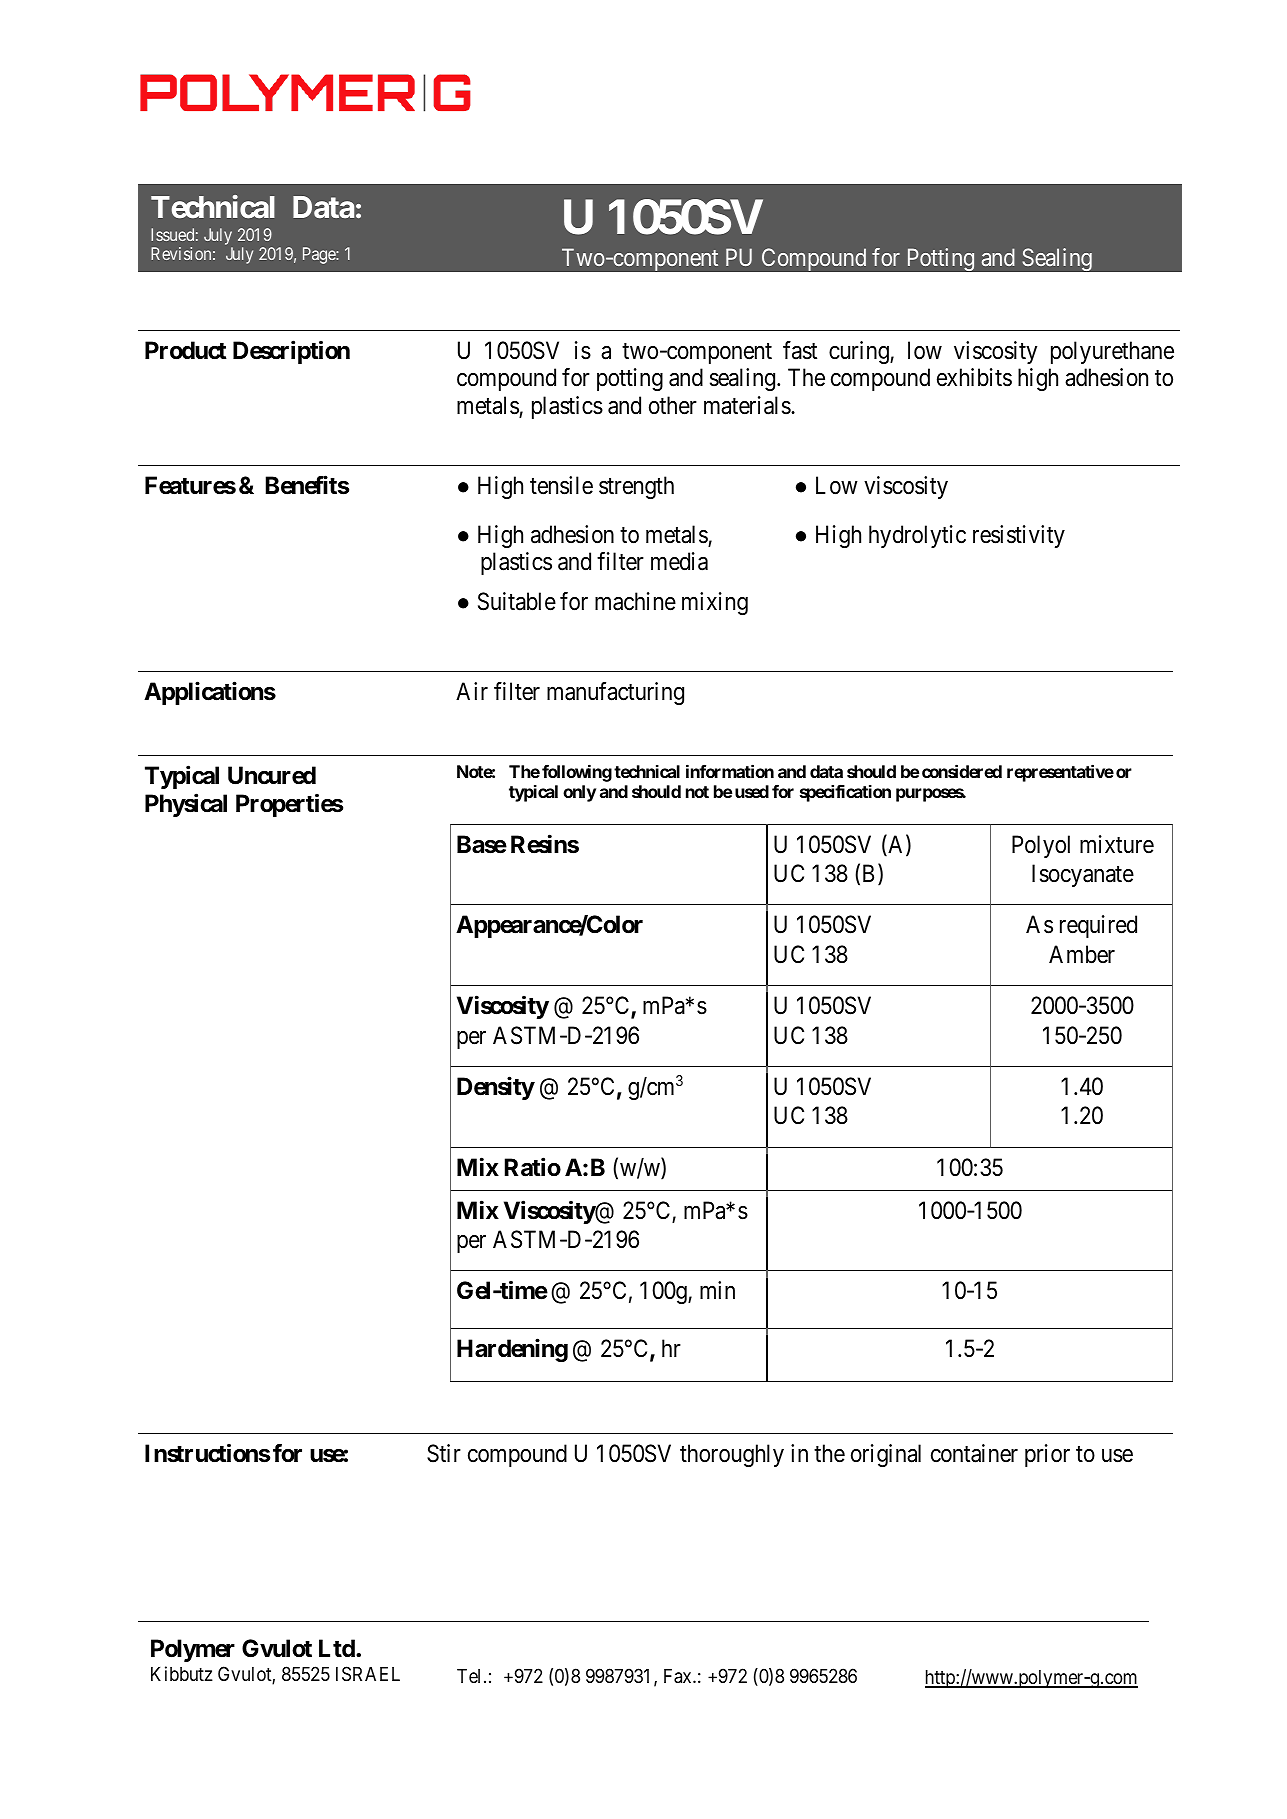  What do you see at coordinates (186, 805) in the document?
I see `Physical` at bounding box center [186, 805].
